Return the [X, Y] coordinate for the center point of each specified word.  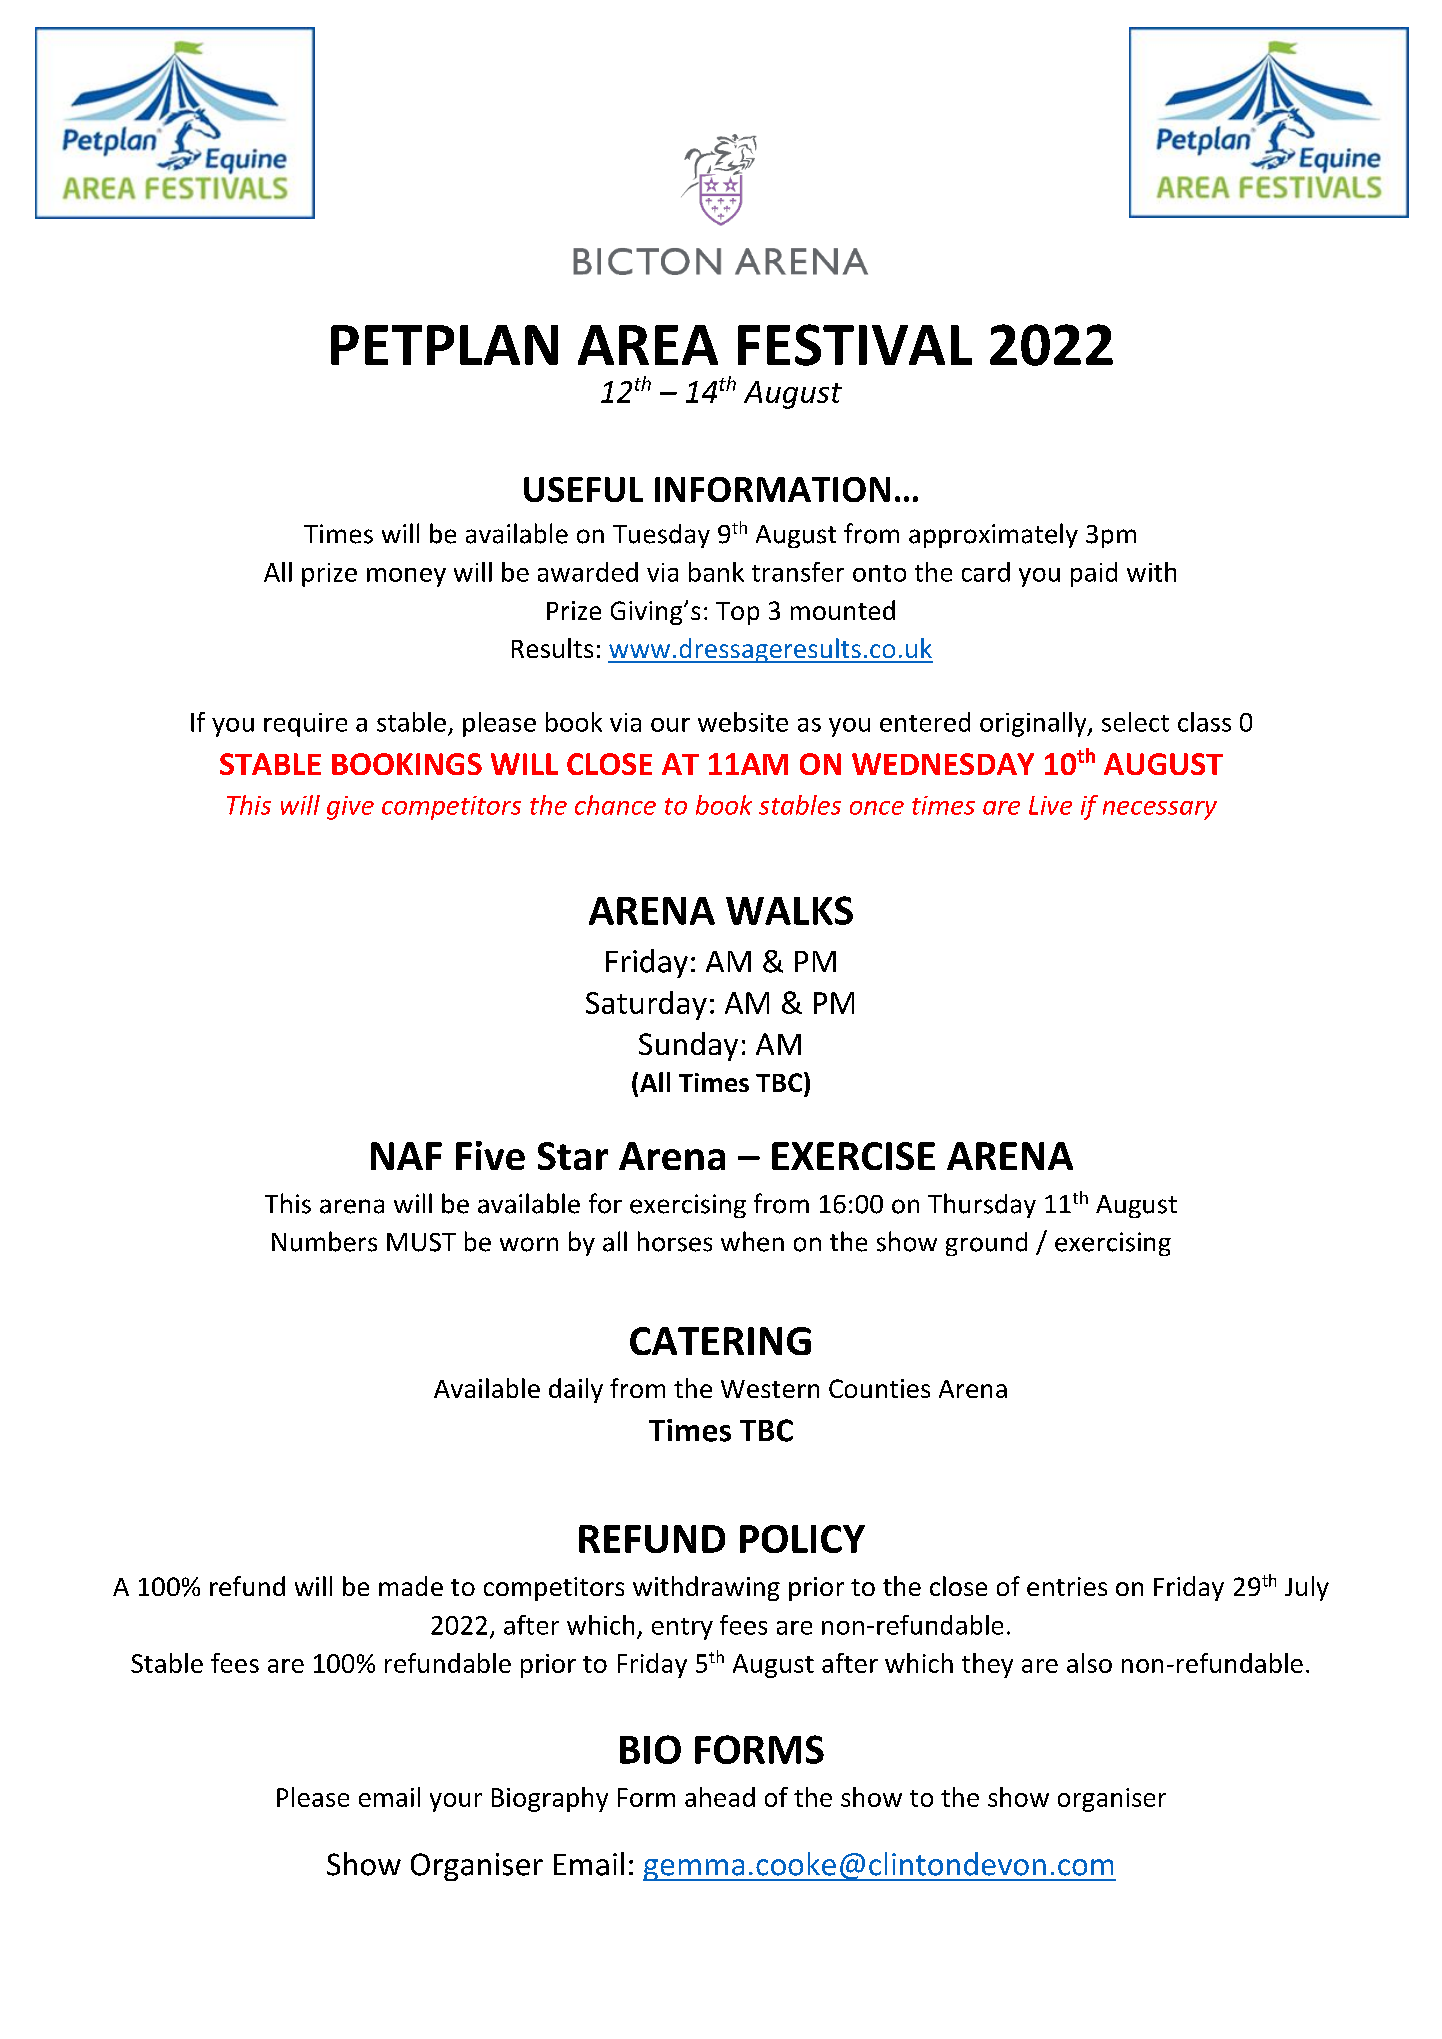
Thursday [982, 1205]
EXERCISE [853, 1156]
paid [1094, 574]
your [456, 1802]
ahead [720, 1797]
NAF [406, 1156]
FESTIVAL [855, 345]
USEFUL [583, 489]
